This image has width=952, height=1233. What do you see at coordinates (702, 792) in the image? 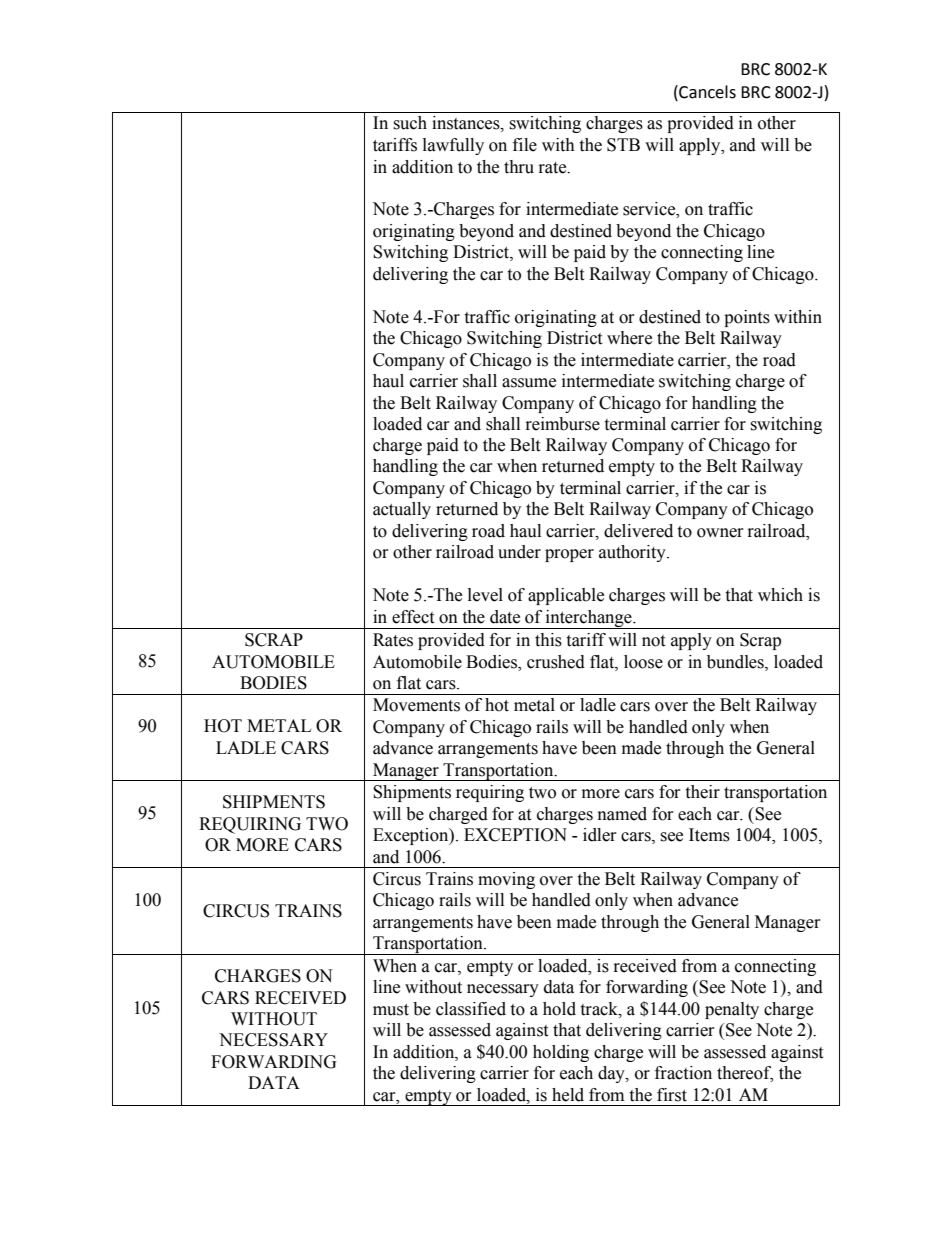
I see `their` at bounding box center [702, 792].
